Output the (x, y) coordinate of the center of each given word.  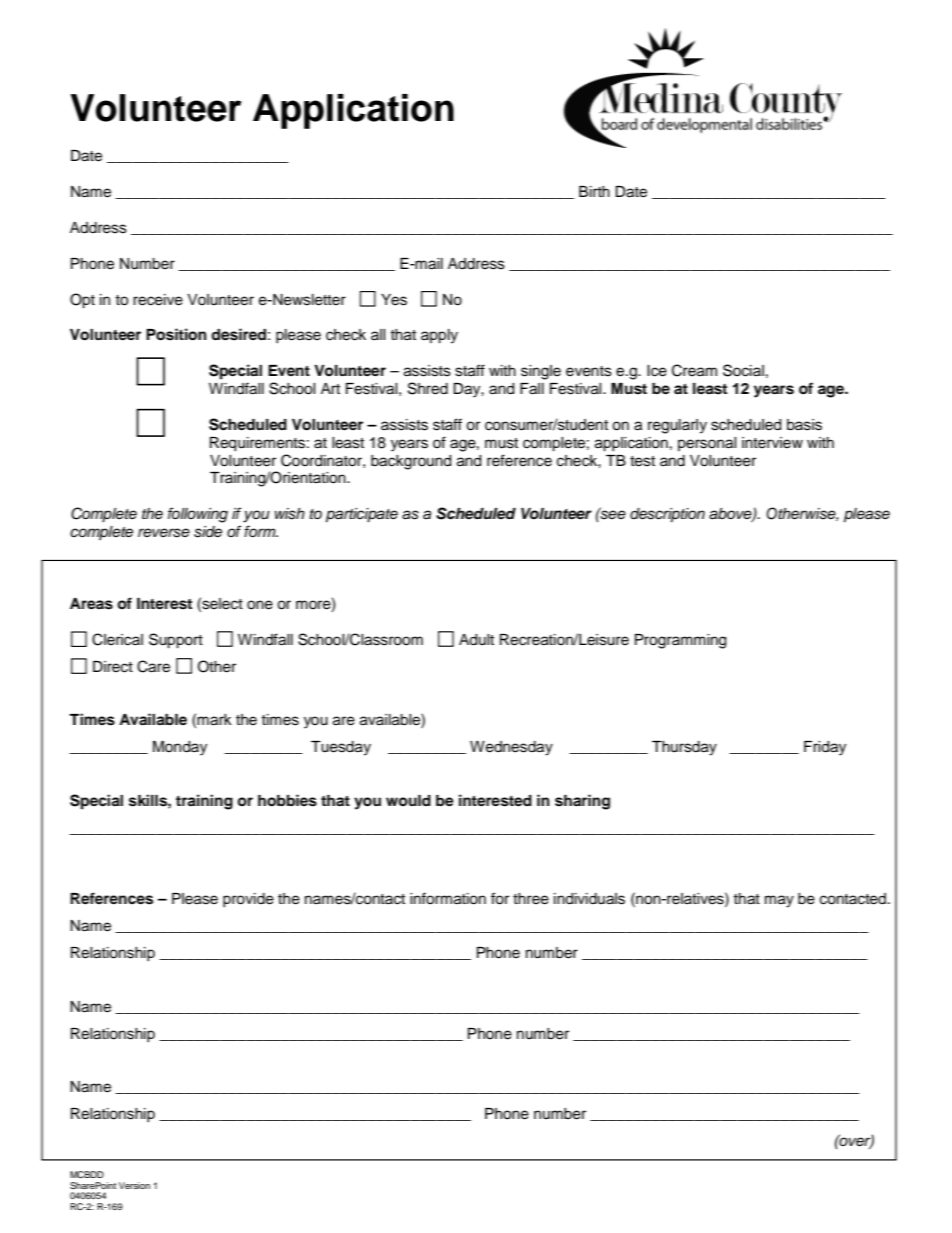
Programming (680, 641)
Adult (476, 640)
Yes (394, 300)
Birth (594, 191)
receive (158, 300)
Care (153, 666)
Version (134, 1185)
